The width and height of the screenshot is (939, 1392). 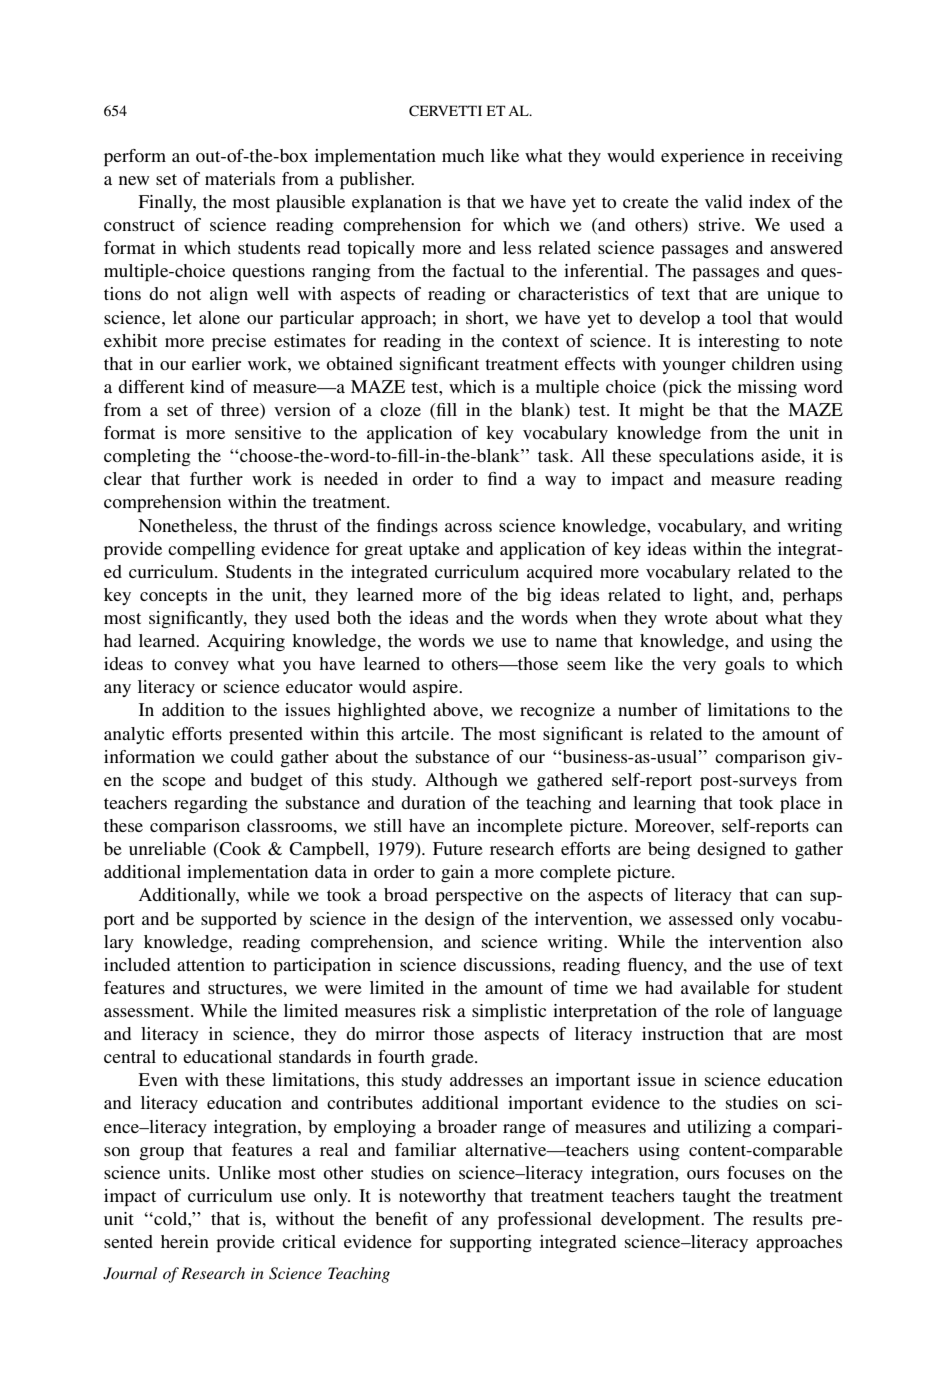 I want to click on goals, so click(x=745, y=665).
